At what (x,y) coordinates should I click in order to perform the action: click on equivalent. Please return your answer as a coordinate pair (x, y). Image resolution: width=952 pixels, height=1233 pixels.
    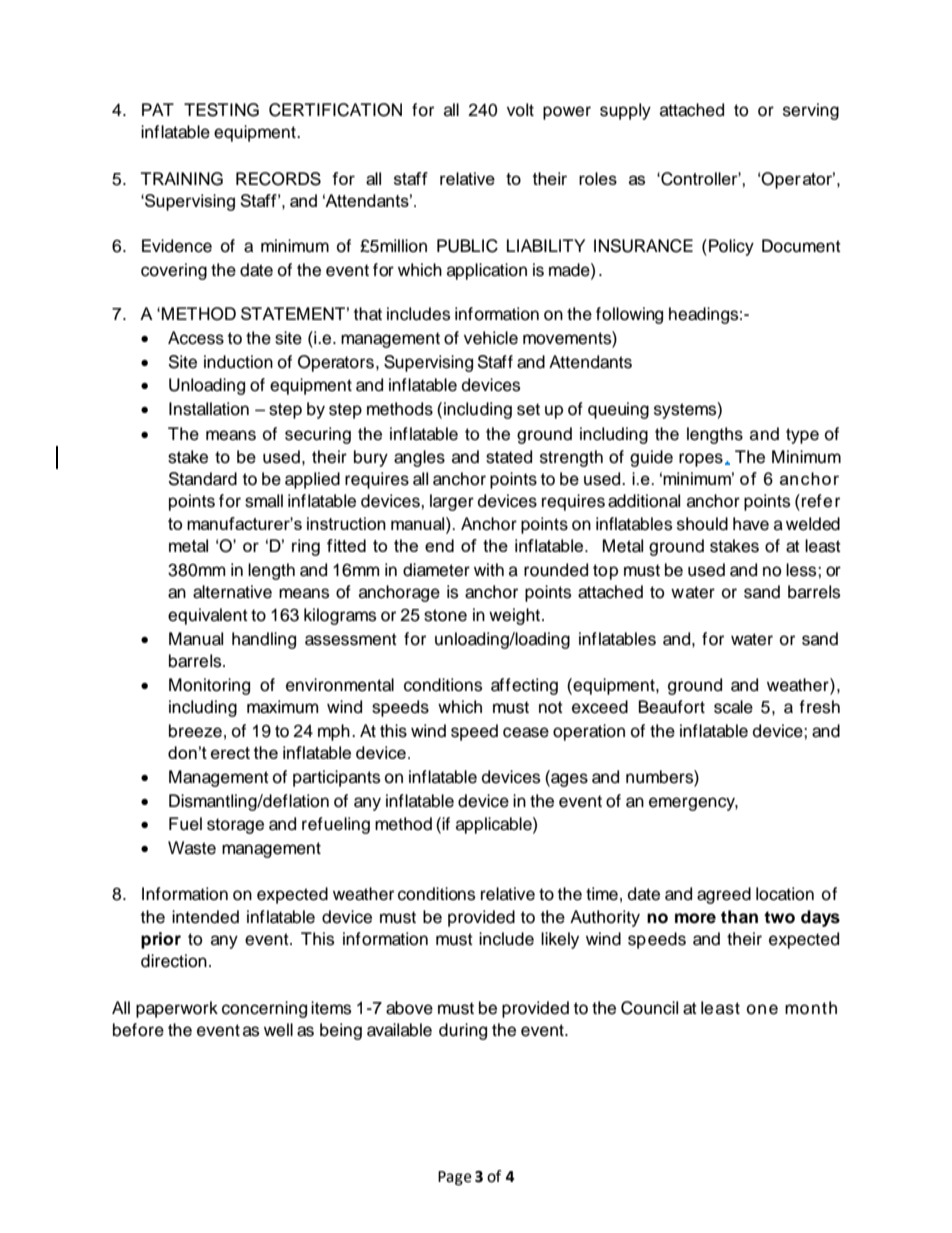
    Looking at the image, I should click on (208, 616).
